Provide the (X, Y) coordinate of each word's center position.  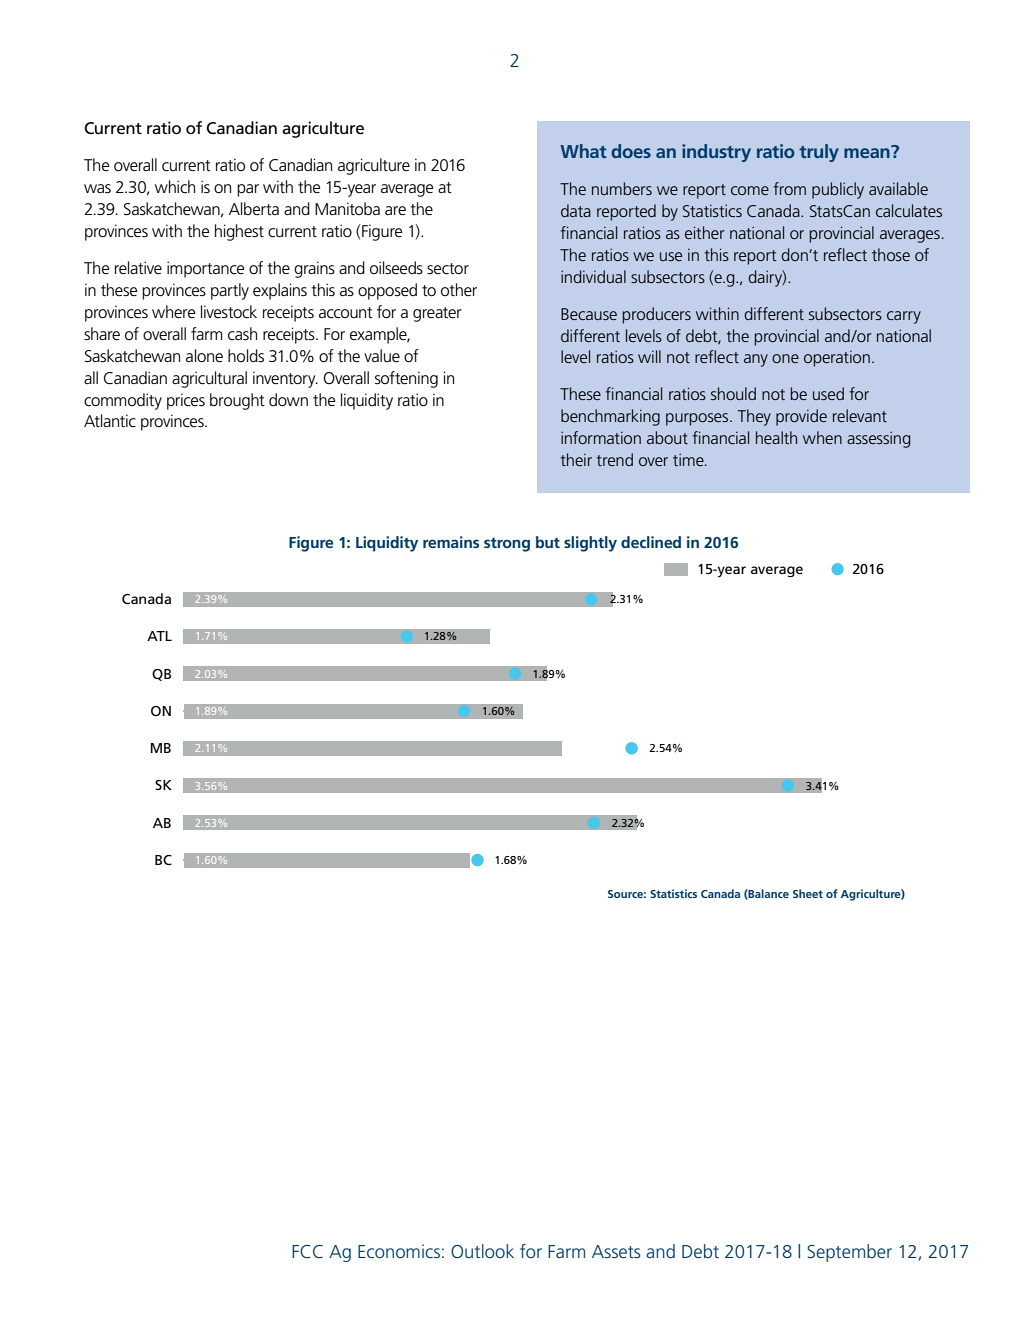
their (576, 459)
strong (507, 545)
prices (186, 401)
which (175, 186)
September (849, 1253)
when (822, 437)
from (789, 188)
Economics (399, 1251)
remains (451, 542)
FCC (307, 1251)
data (576, 210)
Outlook (482, 1251)
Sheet (808, 893)
